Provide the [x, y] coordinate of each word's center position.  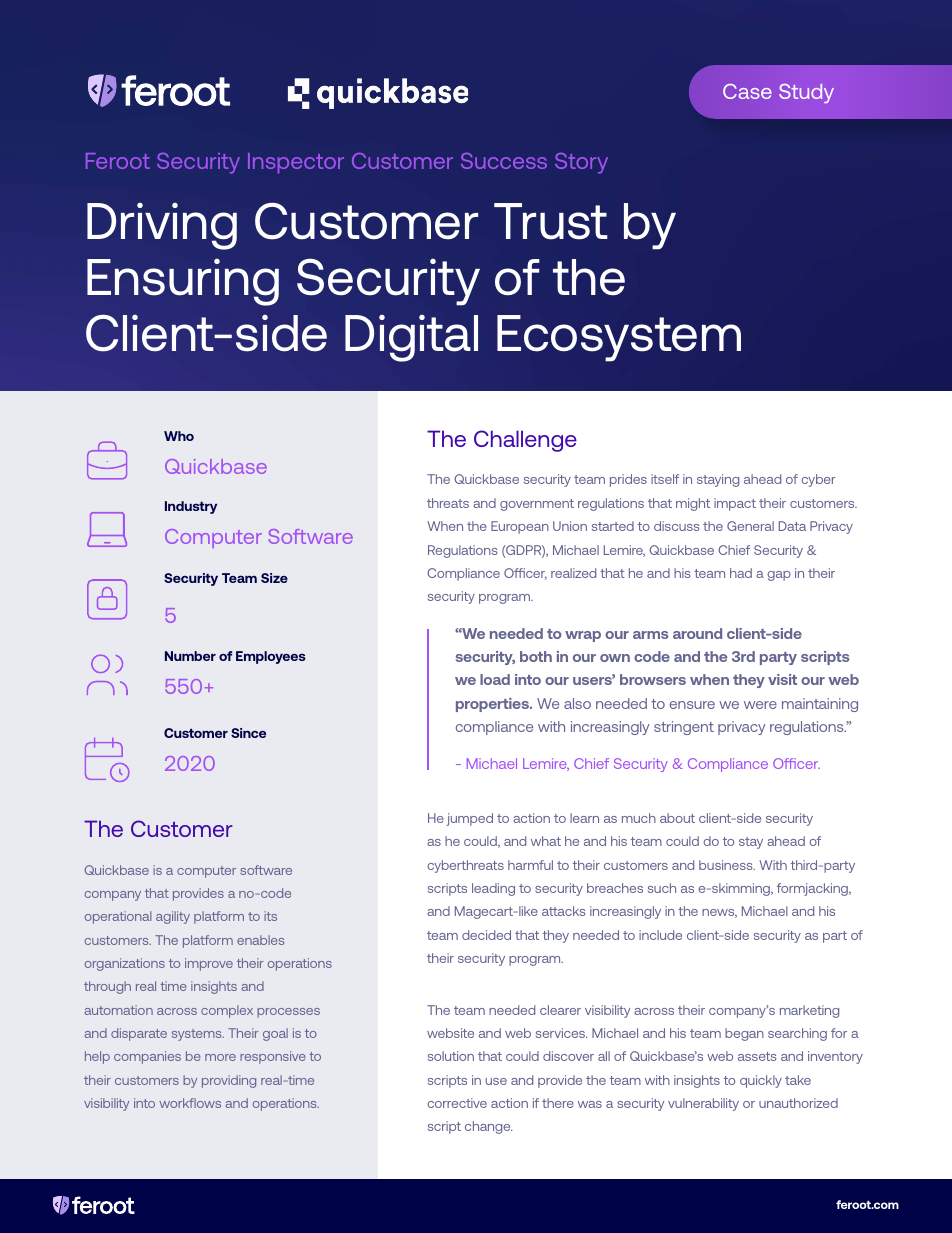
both [536, 656]
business [727, 865]
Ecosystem [619, 338]
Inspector [296, 163]
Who [179, 436]
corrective [457, 1103]
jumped [469, 819]
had [741, 573]
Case [747, 91]
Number [190, 656]
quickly [761, 1081]
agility [173, 917]
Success [504, 160]
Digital [411, 338]
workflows [190, 1103]
